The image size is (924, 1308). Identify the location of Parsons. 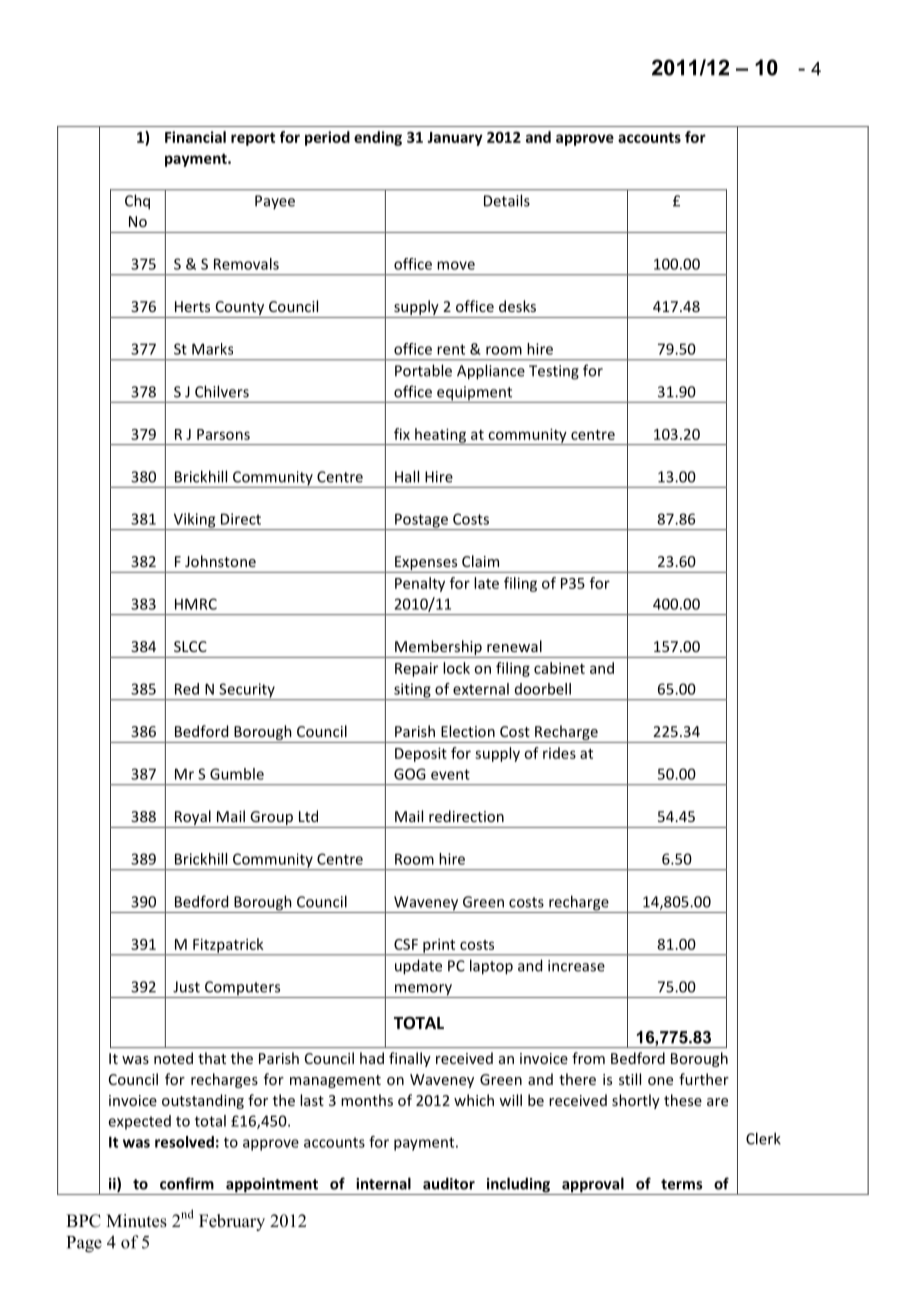
(223, 434).
